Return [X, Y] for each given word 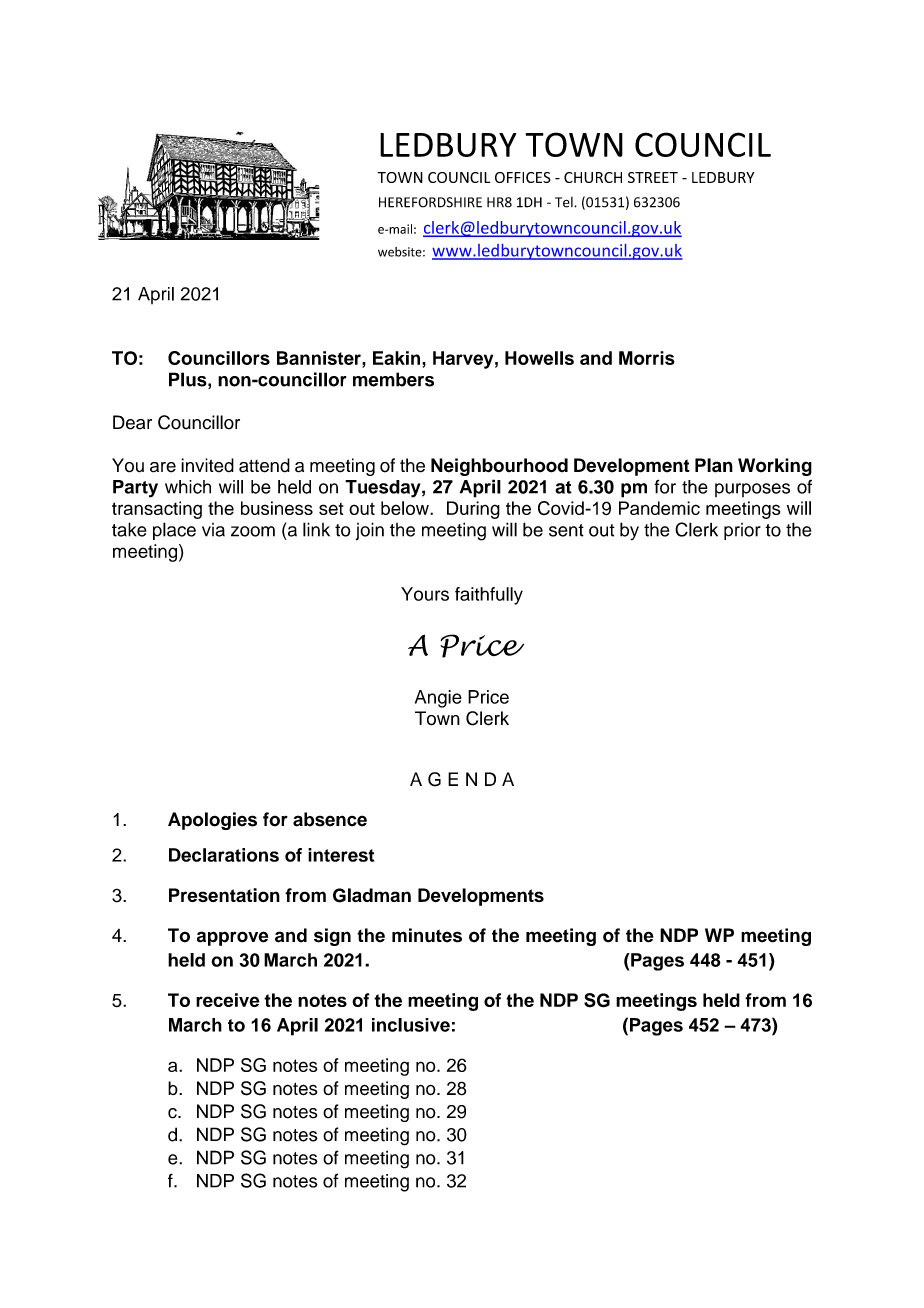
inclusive [411, 1025]
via [213, 530]
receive [227, 1000]
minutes [427, 935]
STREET [653, 177]
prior [742, 531]
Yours [425, 594]
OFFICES [523, 177]
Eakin [398, 358]
